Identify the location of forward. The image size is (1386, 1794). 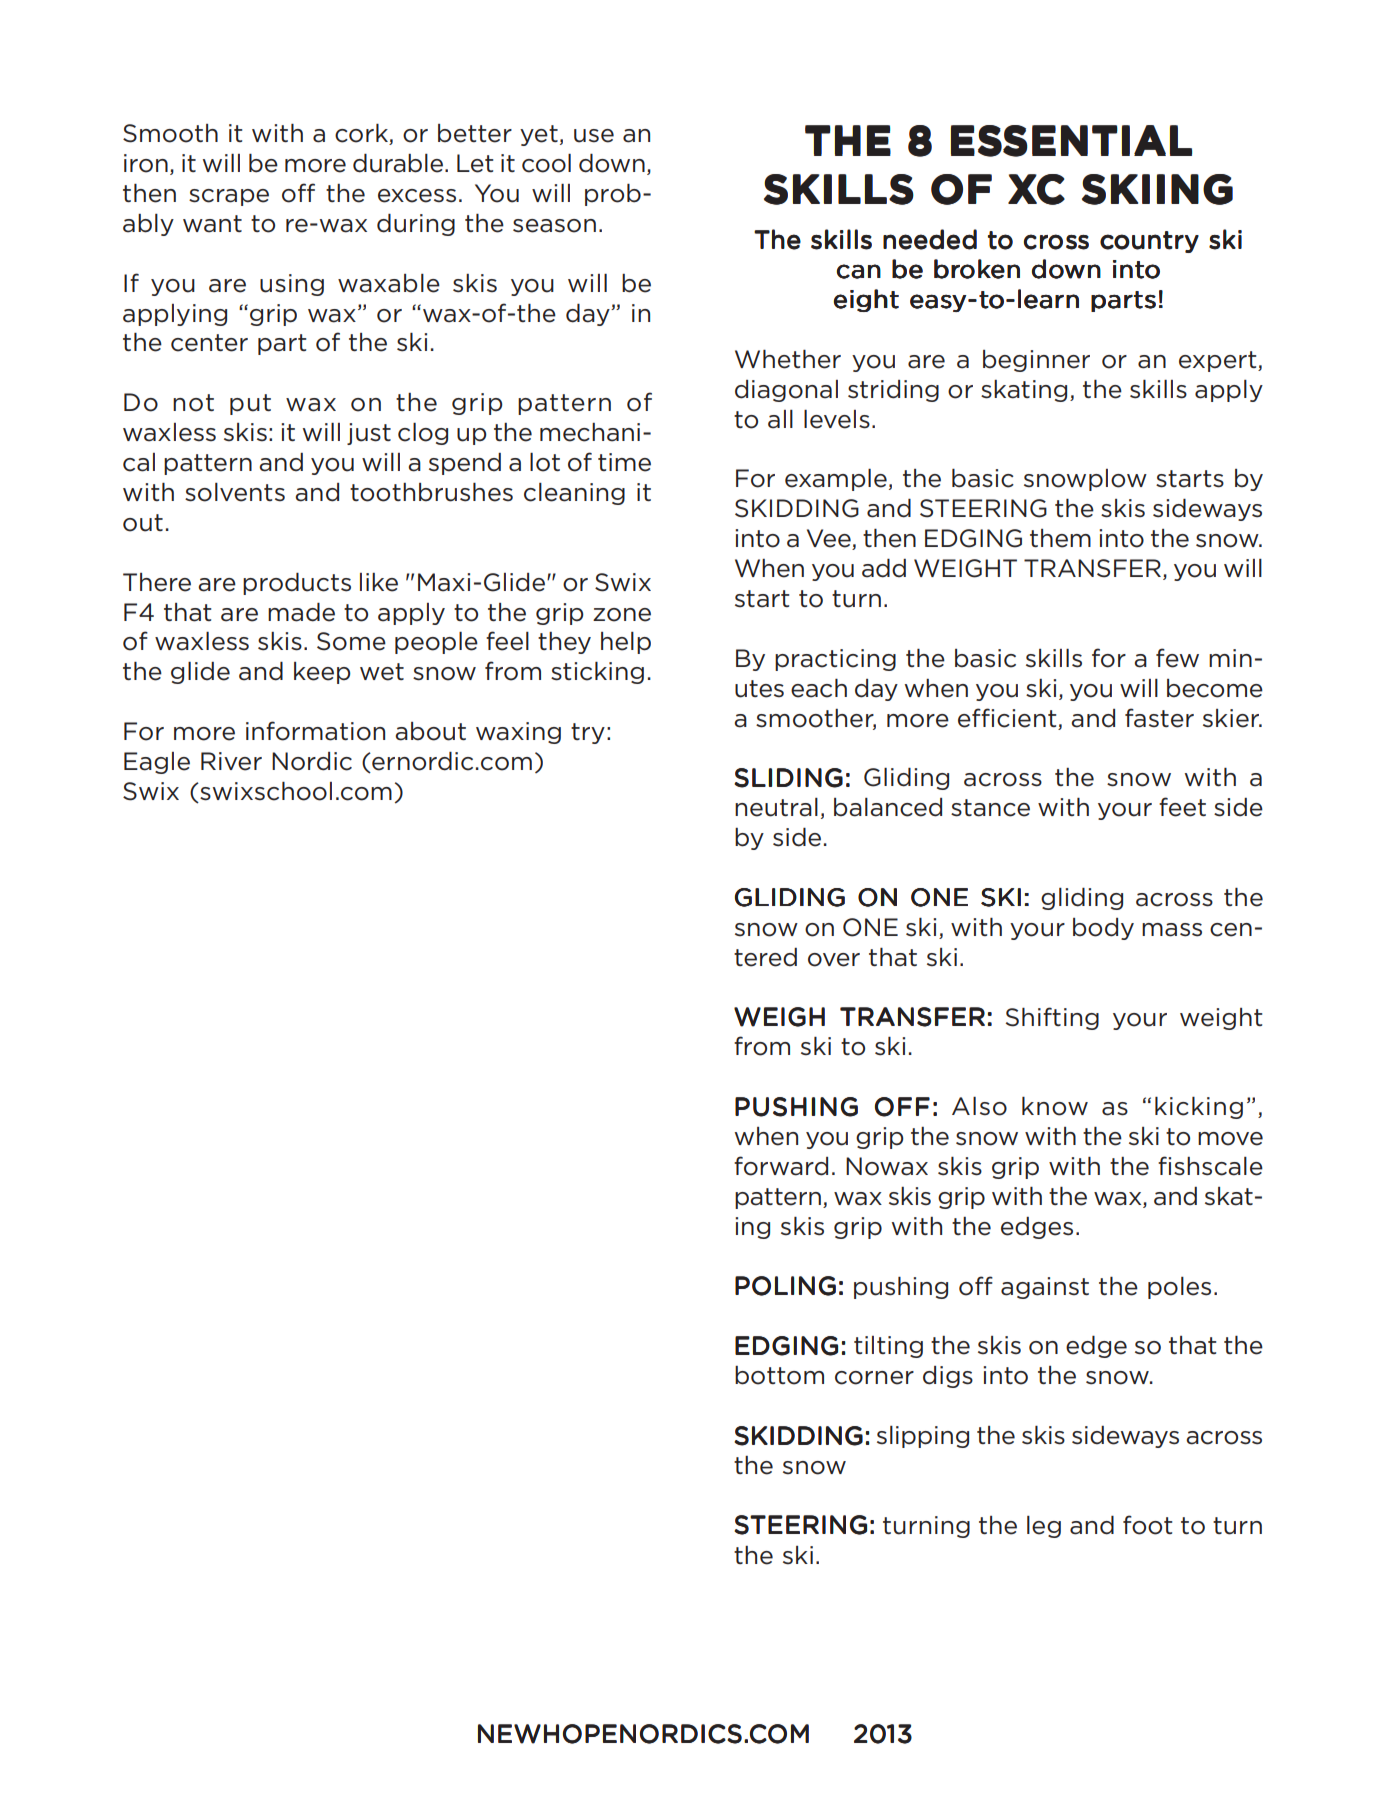
(781, 1166).
